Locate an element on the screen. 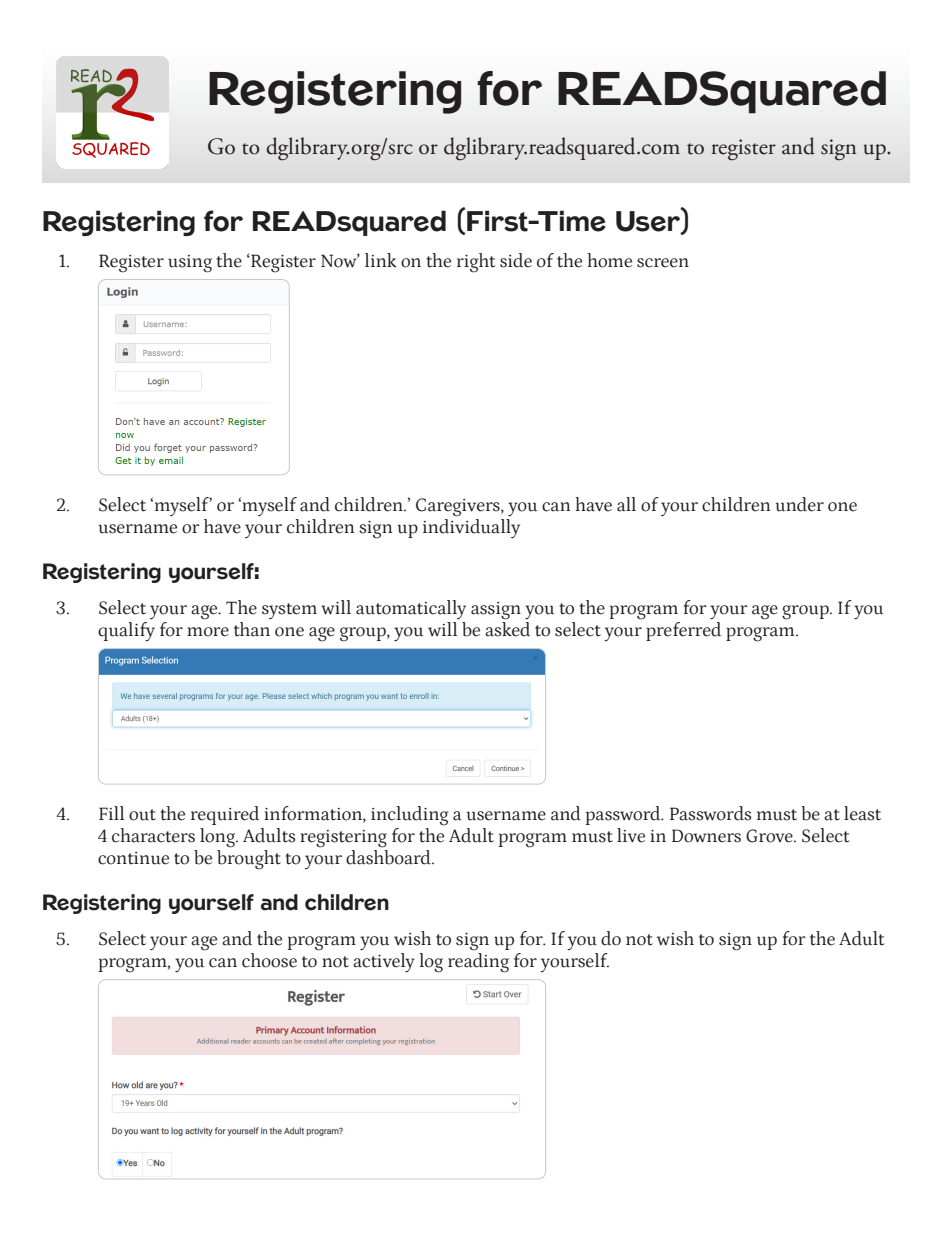 The width and height of the screenshot is (952, 1233). least is located at coordinates (862, 813).
